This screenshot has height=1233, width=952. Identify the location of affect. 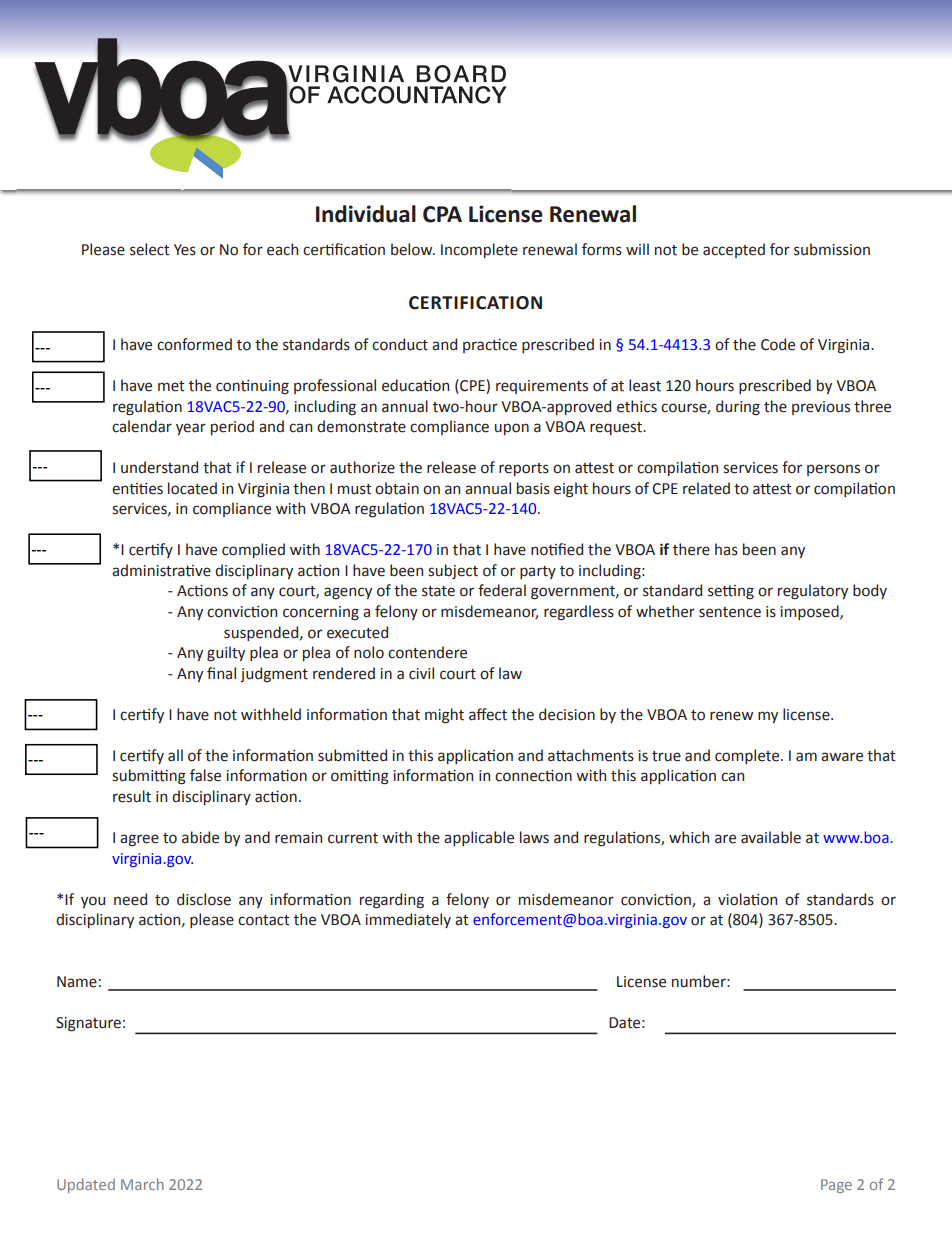
(488, 714).
